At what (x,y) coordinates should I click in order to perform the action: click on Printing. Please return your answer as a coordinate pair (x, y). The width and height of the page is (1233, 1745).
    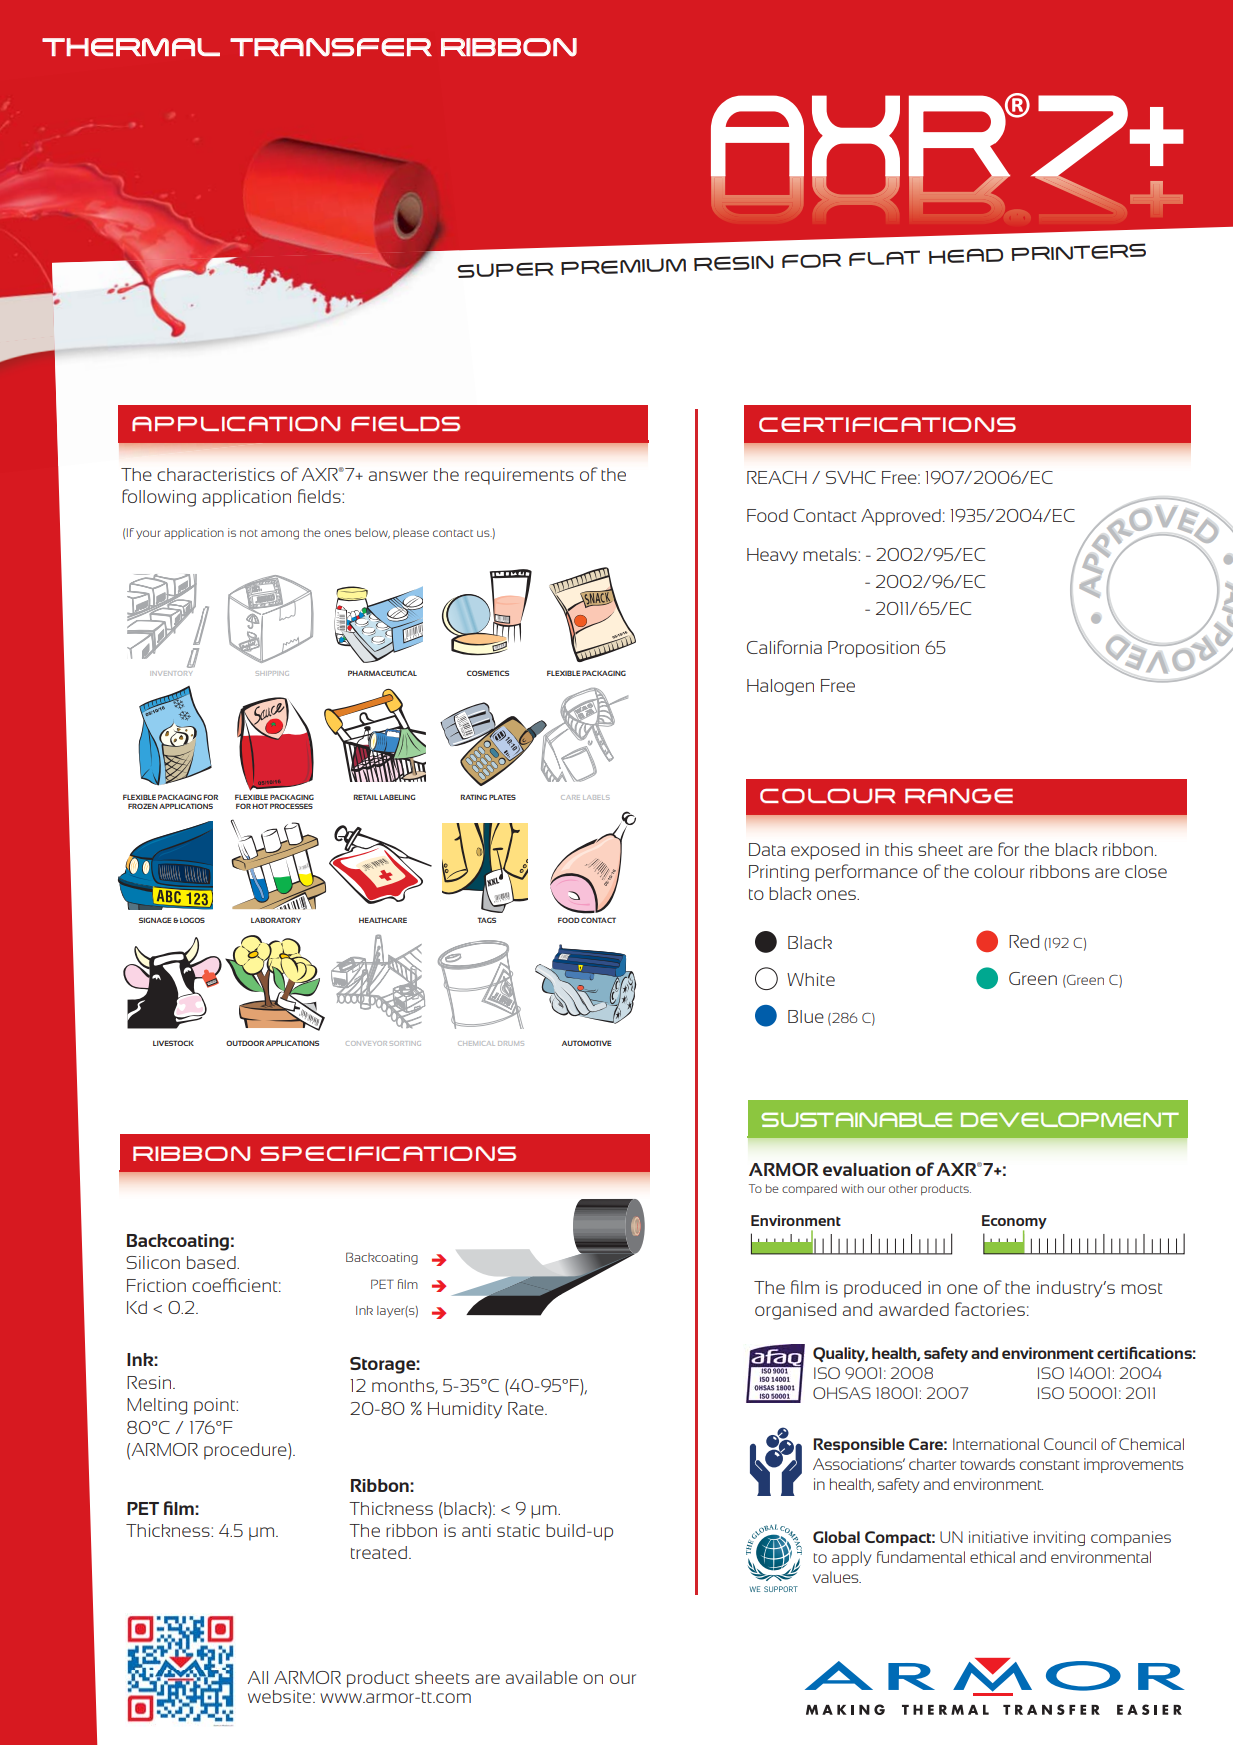
    Looking at the image, I should click on (779, 873).
